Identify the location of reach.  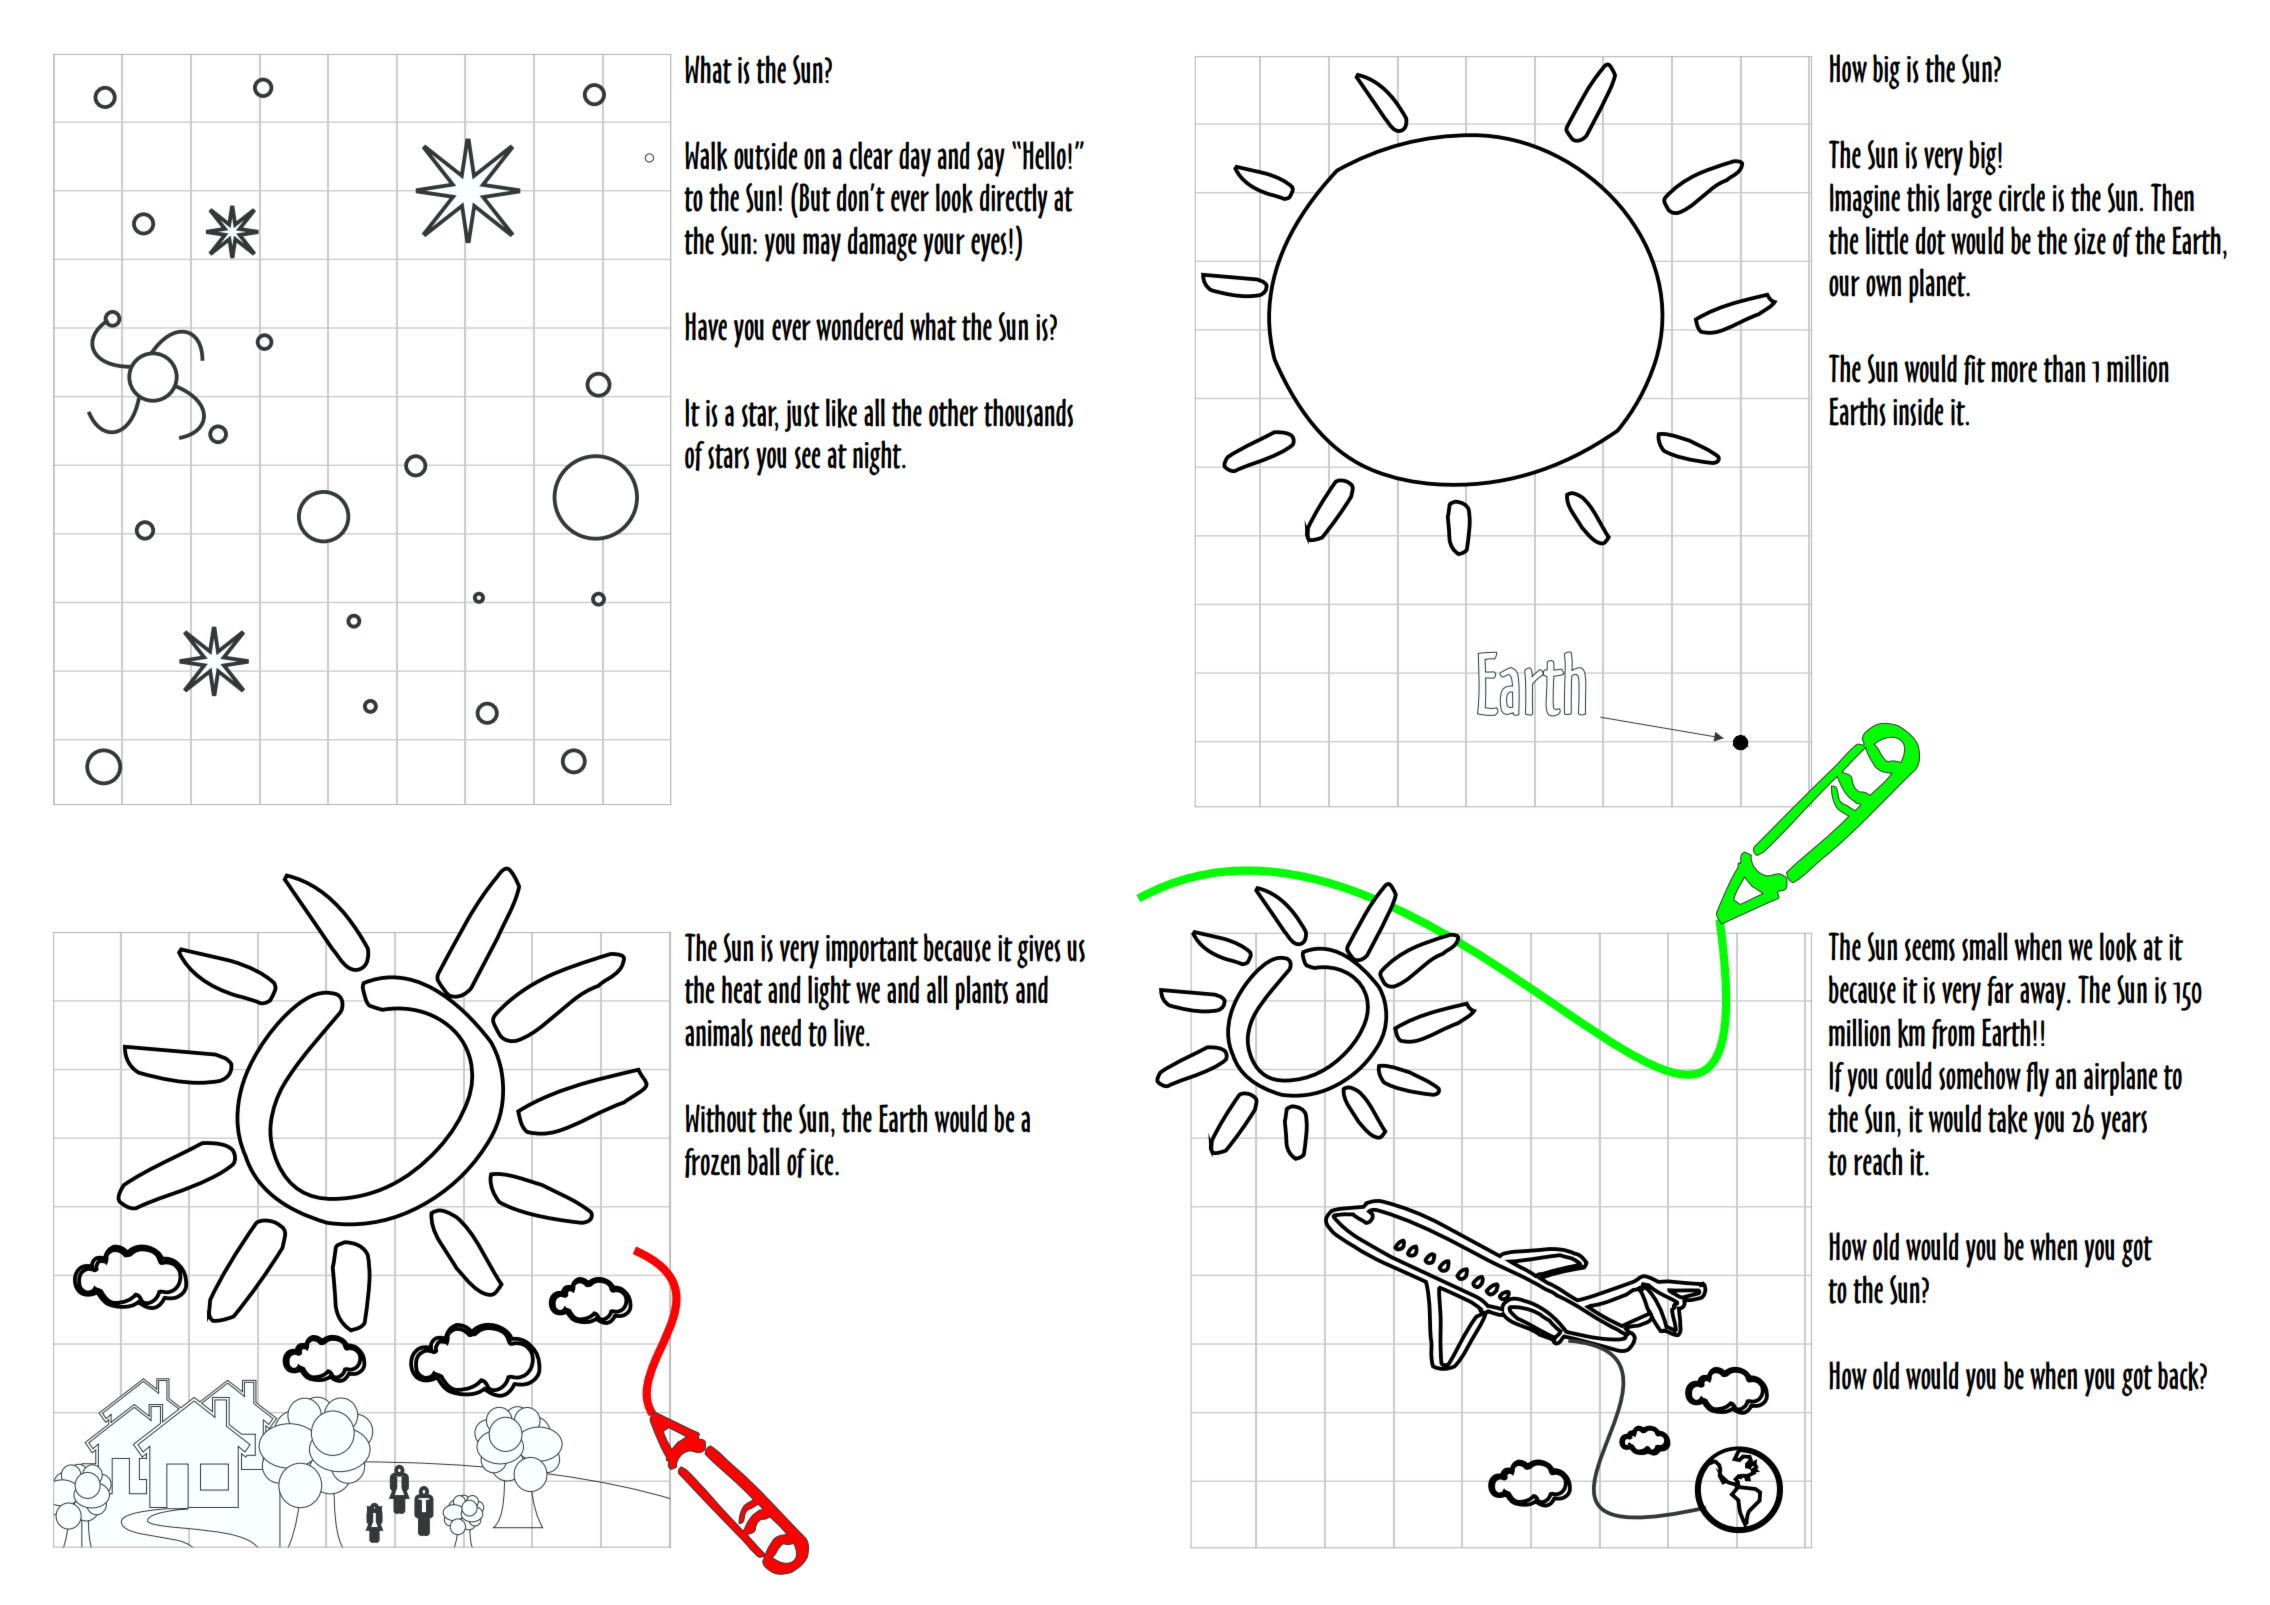
(1878, 1161).
